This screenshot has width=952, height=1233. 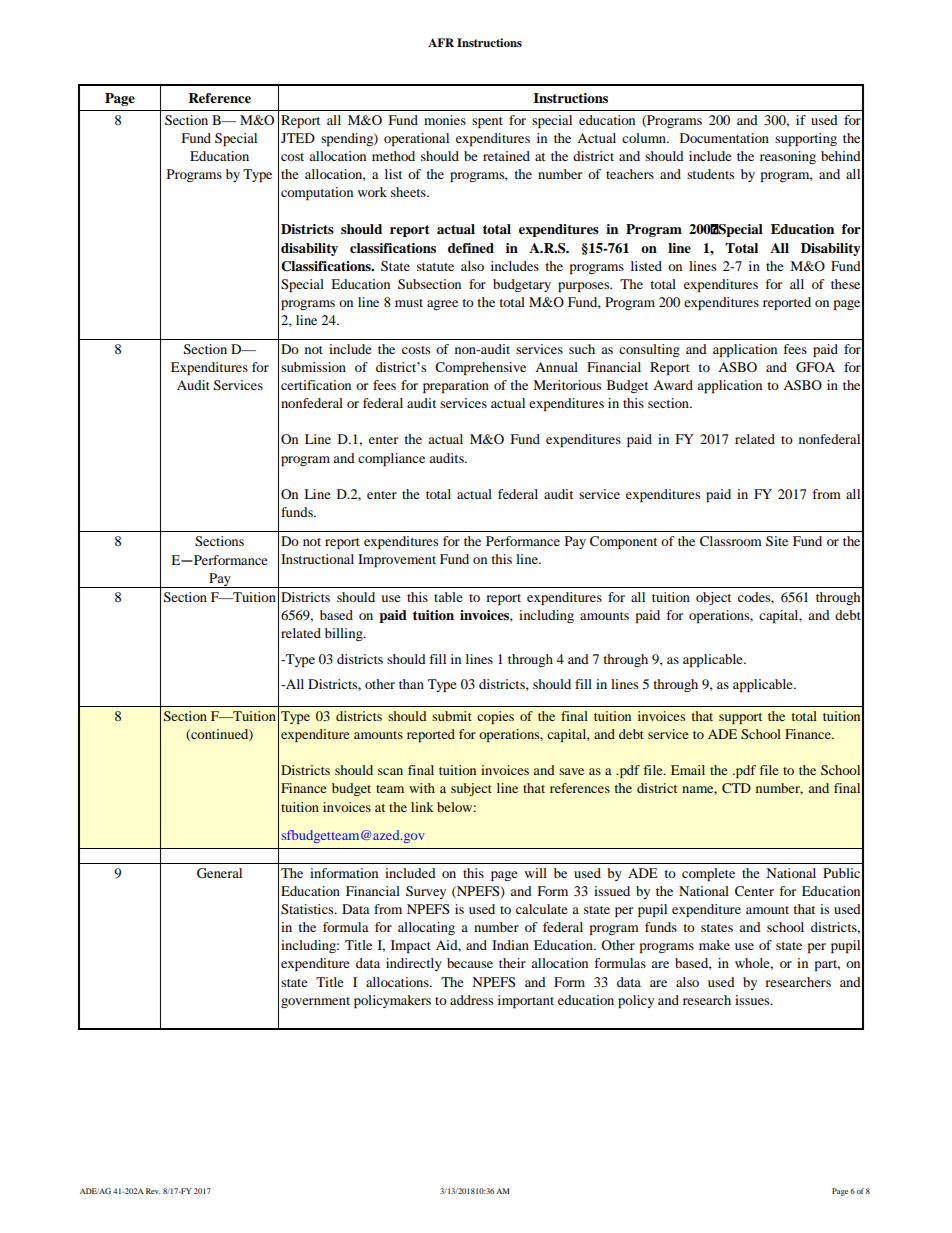 I want to click on Documentation, so click(x=724, y=138).
